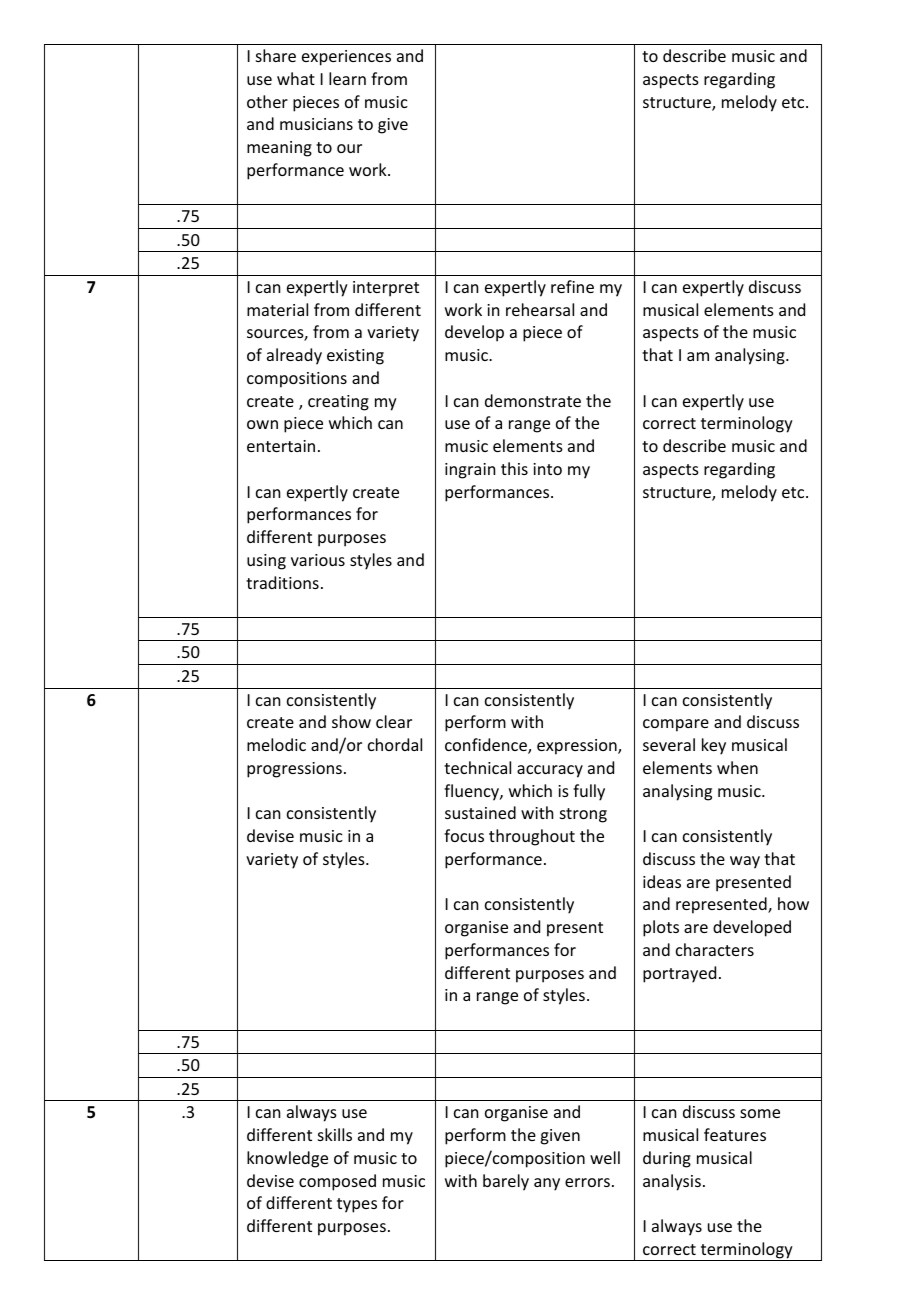 This page has height=1308, width=924. I want to click on experiences, so click(346, 58).
